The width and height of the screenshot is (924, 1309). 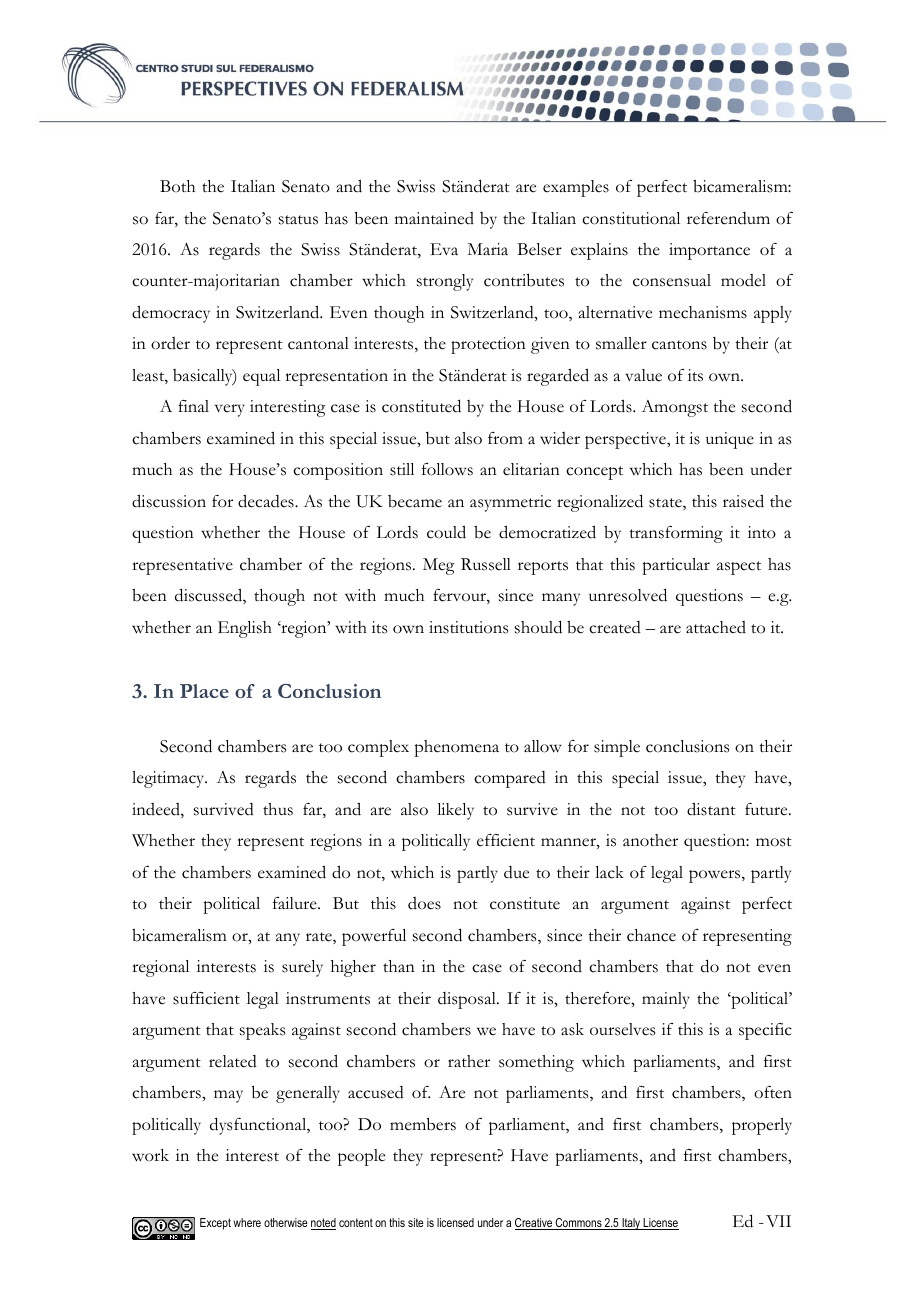 What do you see at coordinates (177, 186) in the screenshot?
I see `Both` at bounding box center [177, 186].
